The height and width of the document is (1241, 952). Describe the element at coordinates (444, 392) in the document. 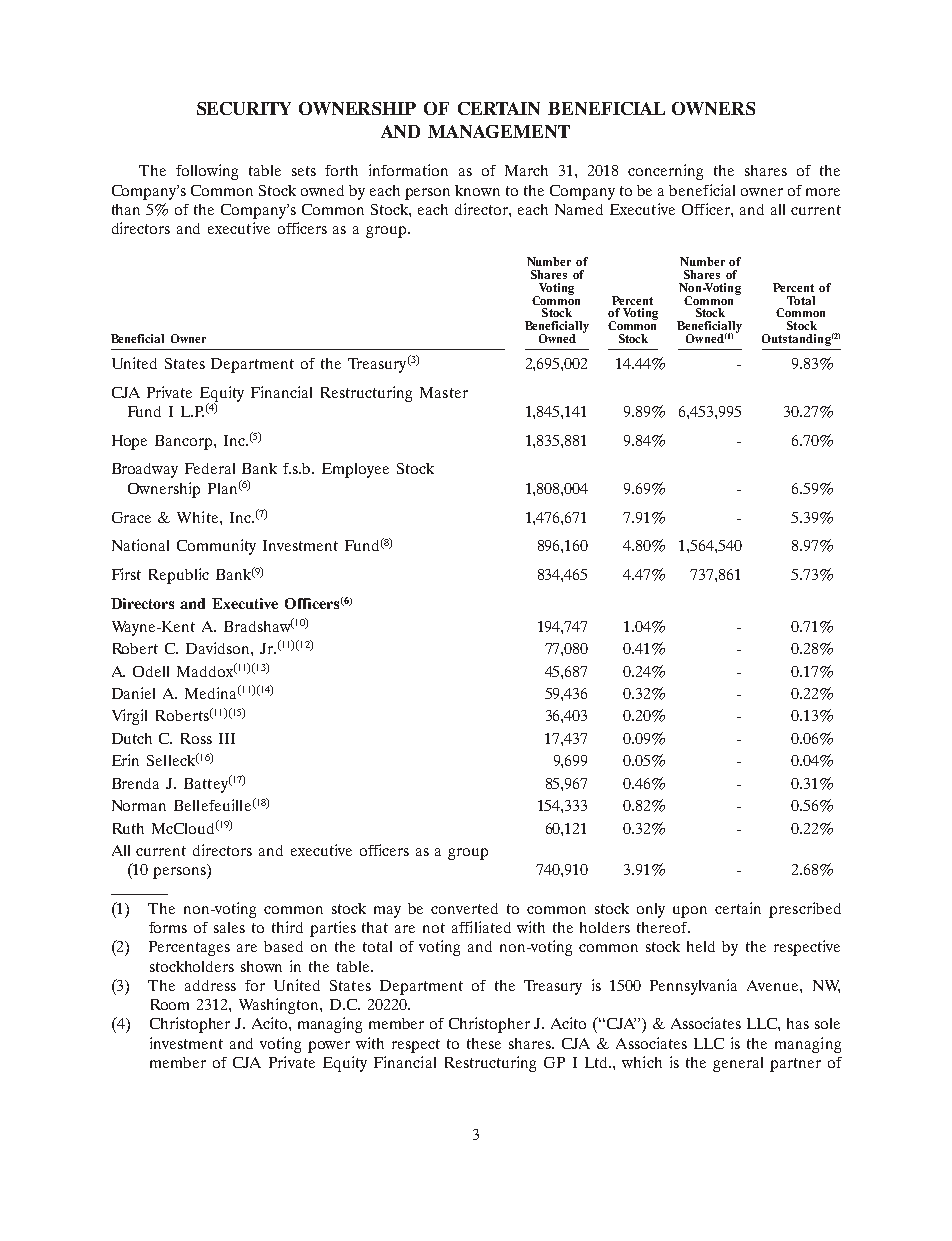

I see `Master` at that location.
